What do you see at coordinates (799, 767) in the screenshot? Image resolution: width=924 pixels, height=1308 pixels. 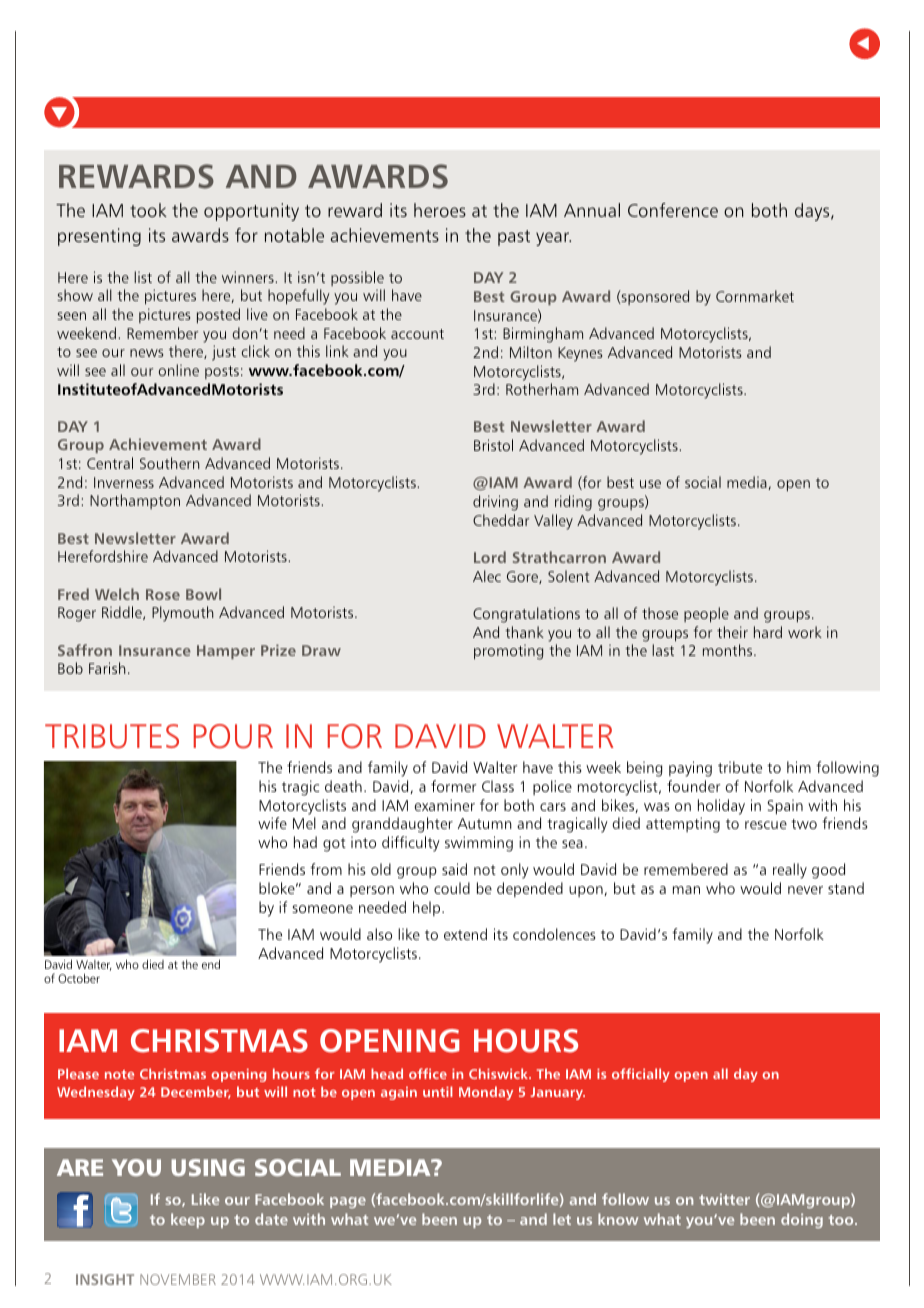 I see `him` at bounding box center [799, 767].
